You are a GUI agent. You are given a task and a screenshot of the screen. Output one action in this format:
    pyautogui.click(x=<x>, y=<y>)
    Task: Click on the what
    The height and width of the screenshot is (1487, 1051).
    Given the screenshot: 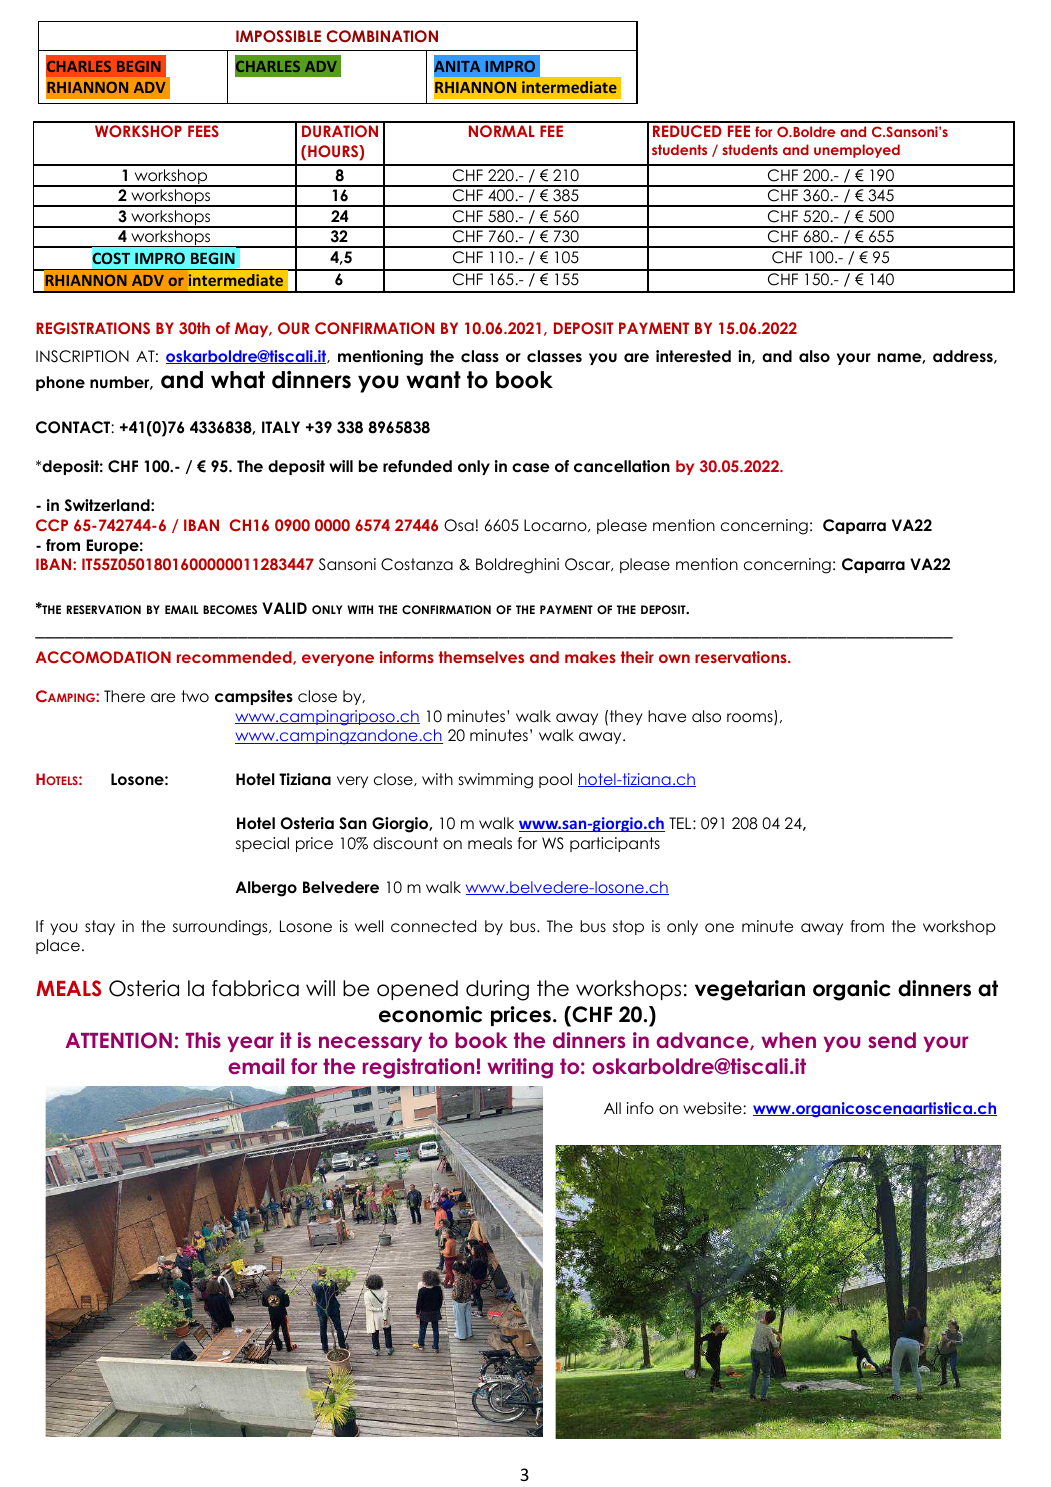 What is the action you would take?
    pyautogui.click(x=238, y=380)
